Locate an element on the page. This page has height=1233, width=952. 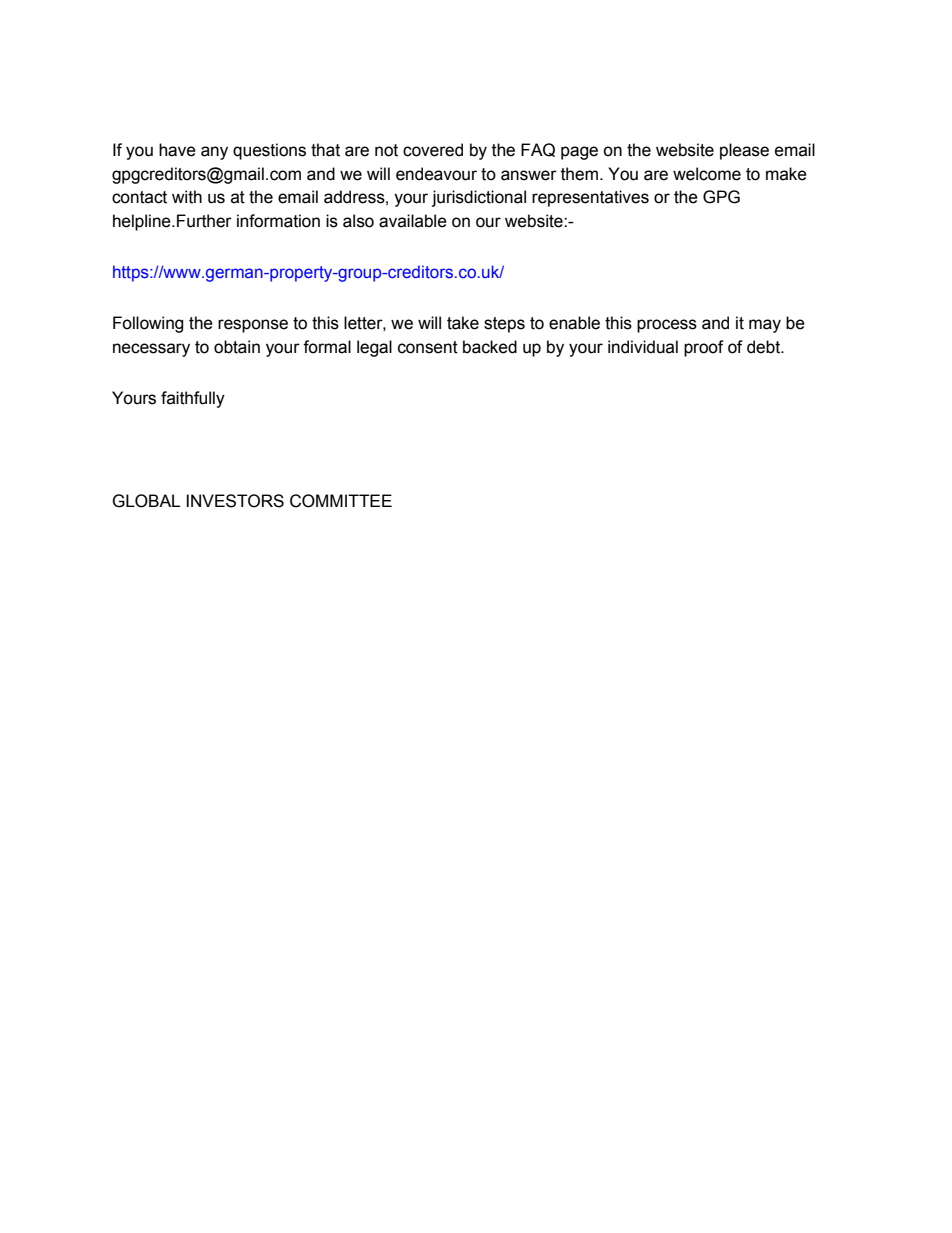
covered is located at coordinates (433, 150).
